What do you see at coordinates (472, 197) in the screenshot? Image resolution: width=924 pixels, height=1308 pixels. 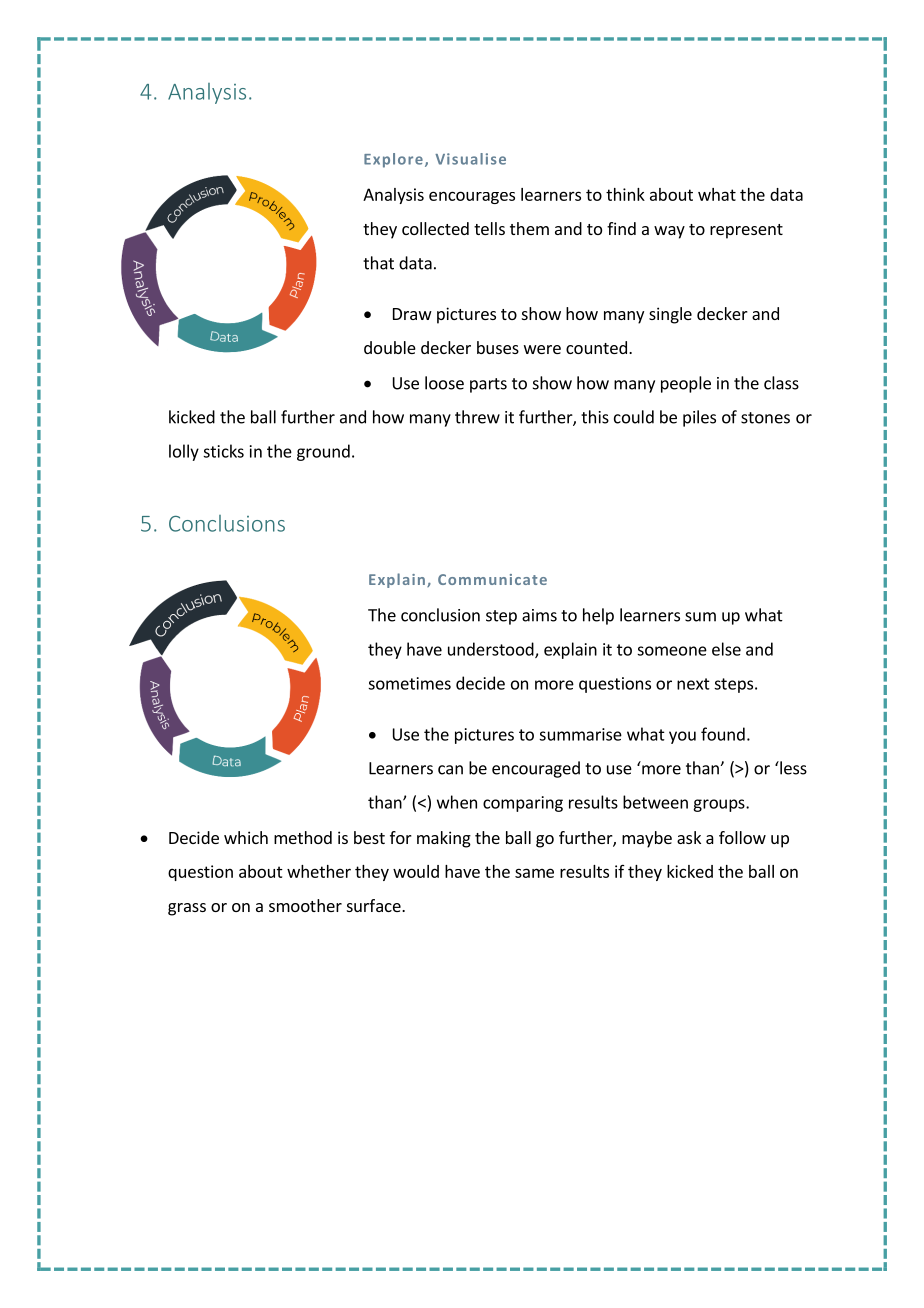 I see `encourages` at bounding box center [472, 197].
